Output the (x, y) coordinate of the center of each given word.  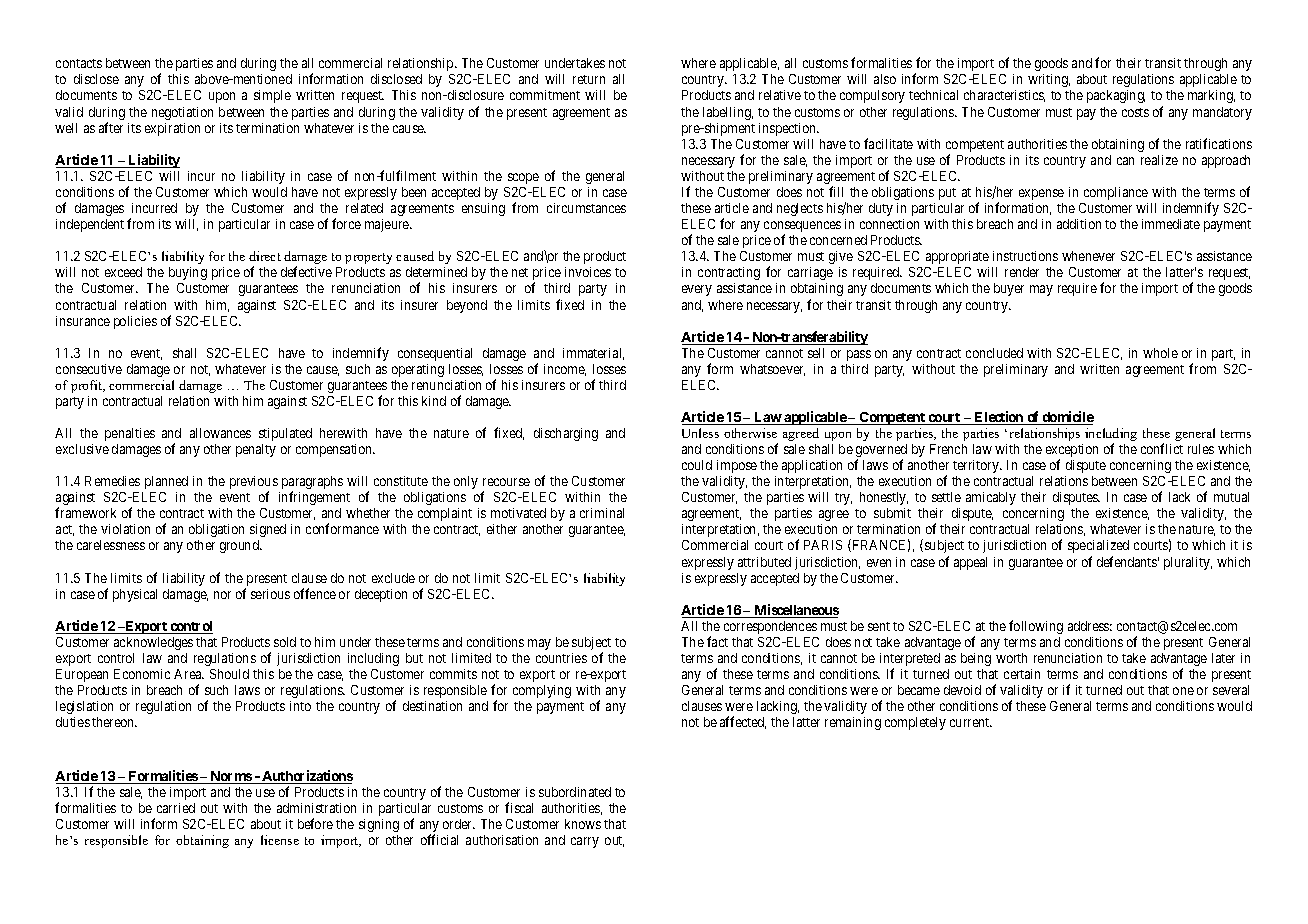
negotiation (182, 113)
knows (583, 824)
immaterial (593, 354)
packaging (1116, 96)
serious (270, 594)
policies (135, 322)
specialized (1098, 546)
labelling (728, 113)
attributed (764, 562)
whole (1160, 353)
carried (176, 808)
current (971, 722)
